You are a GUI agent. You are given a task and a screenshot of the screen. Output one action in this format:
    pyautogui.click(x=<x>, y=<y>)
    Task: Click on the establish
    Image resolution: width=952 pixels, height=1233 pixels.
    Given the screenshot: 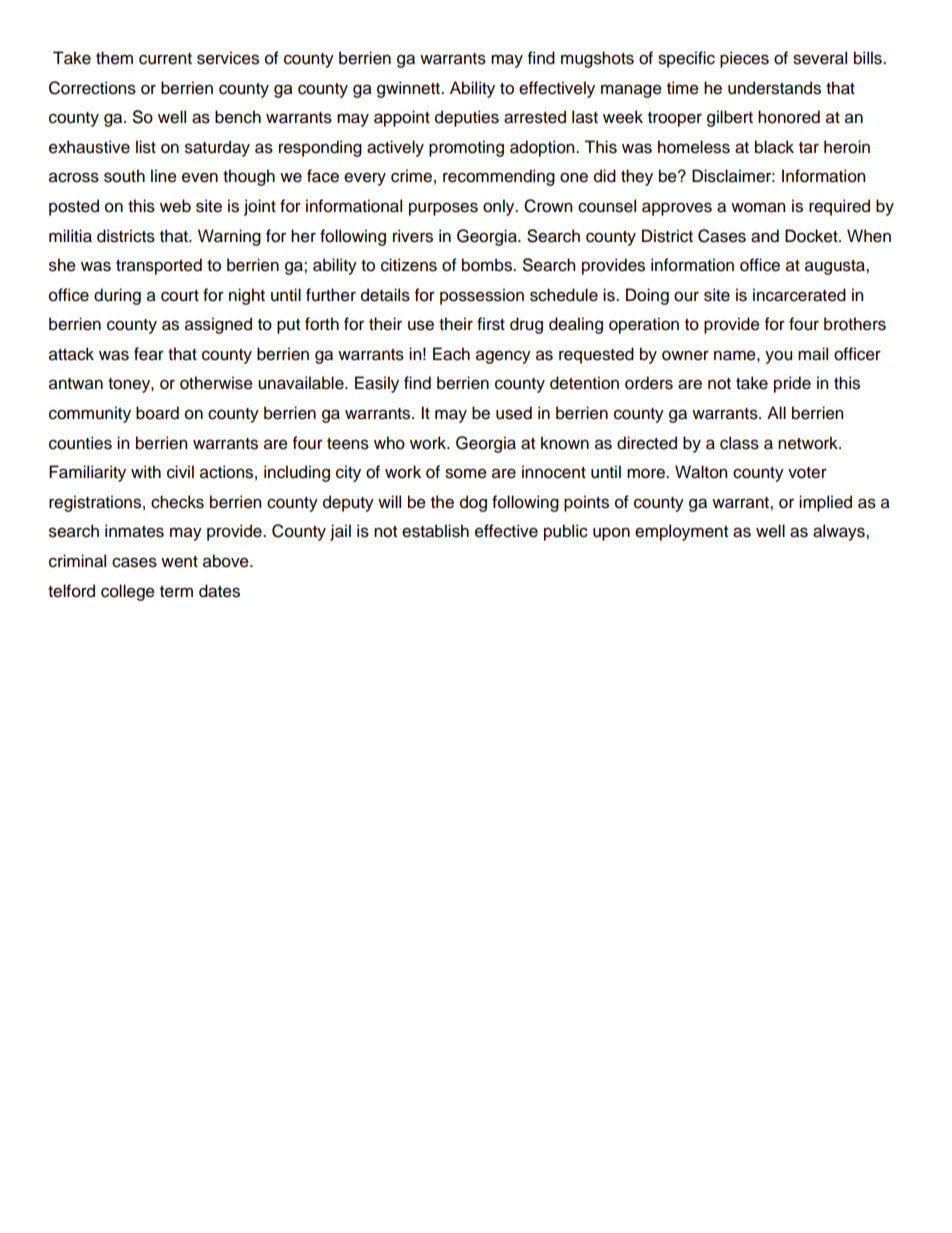 What is the action you would take?
    pyautogui.click(x=435, y=531)
